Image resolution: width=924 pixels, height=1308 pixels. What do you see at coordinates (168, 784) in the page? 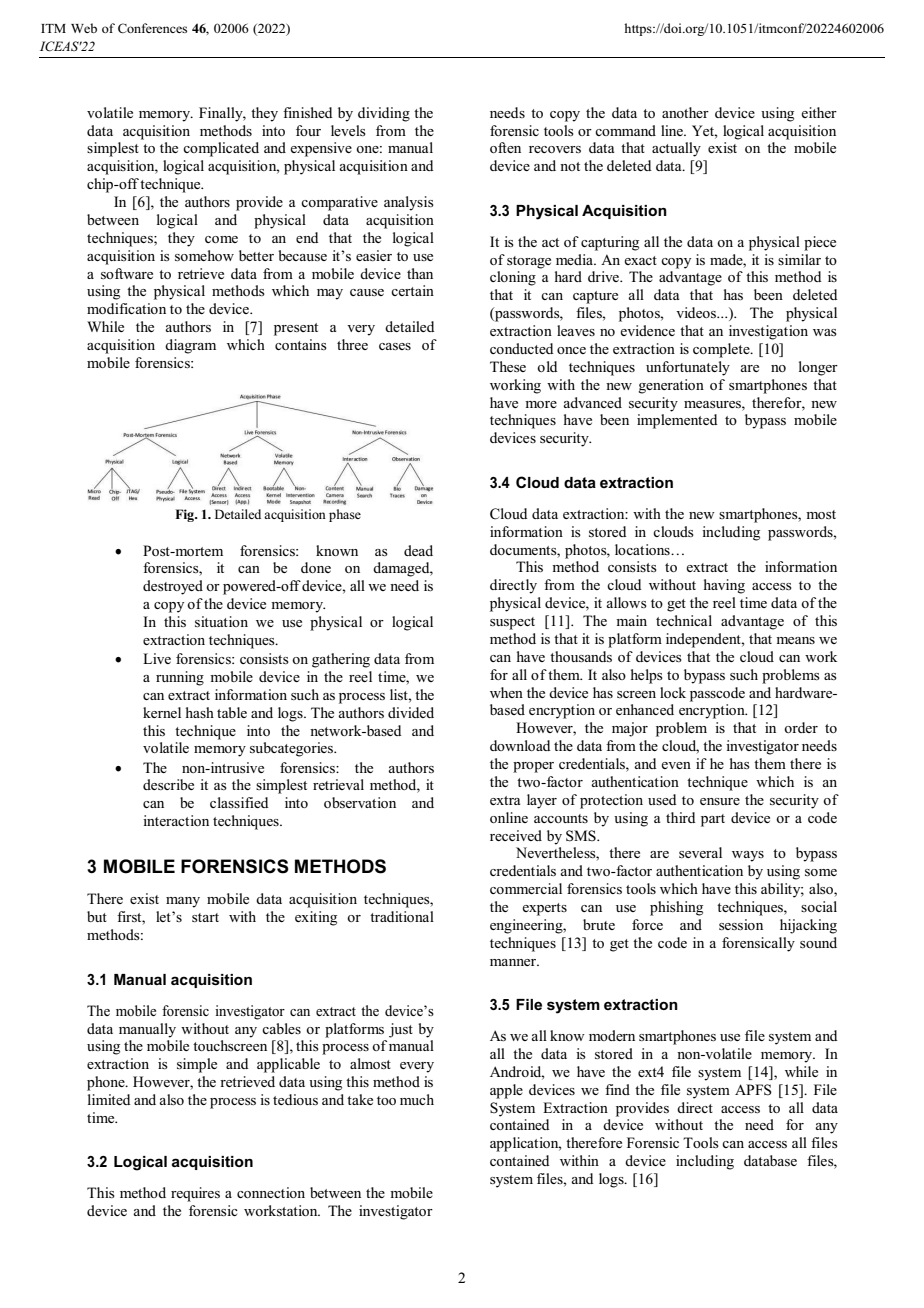
I see `describe` at bounding box center [168, 784].
